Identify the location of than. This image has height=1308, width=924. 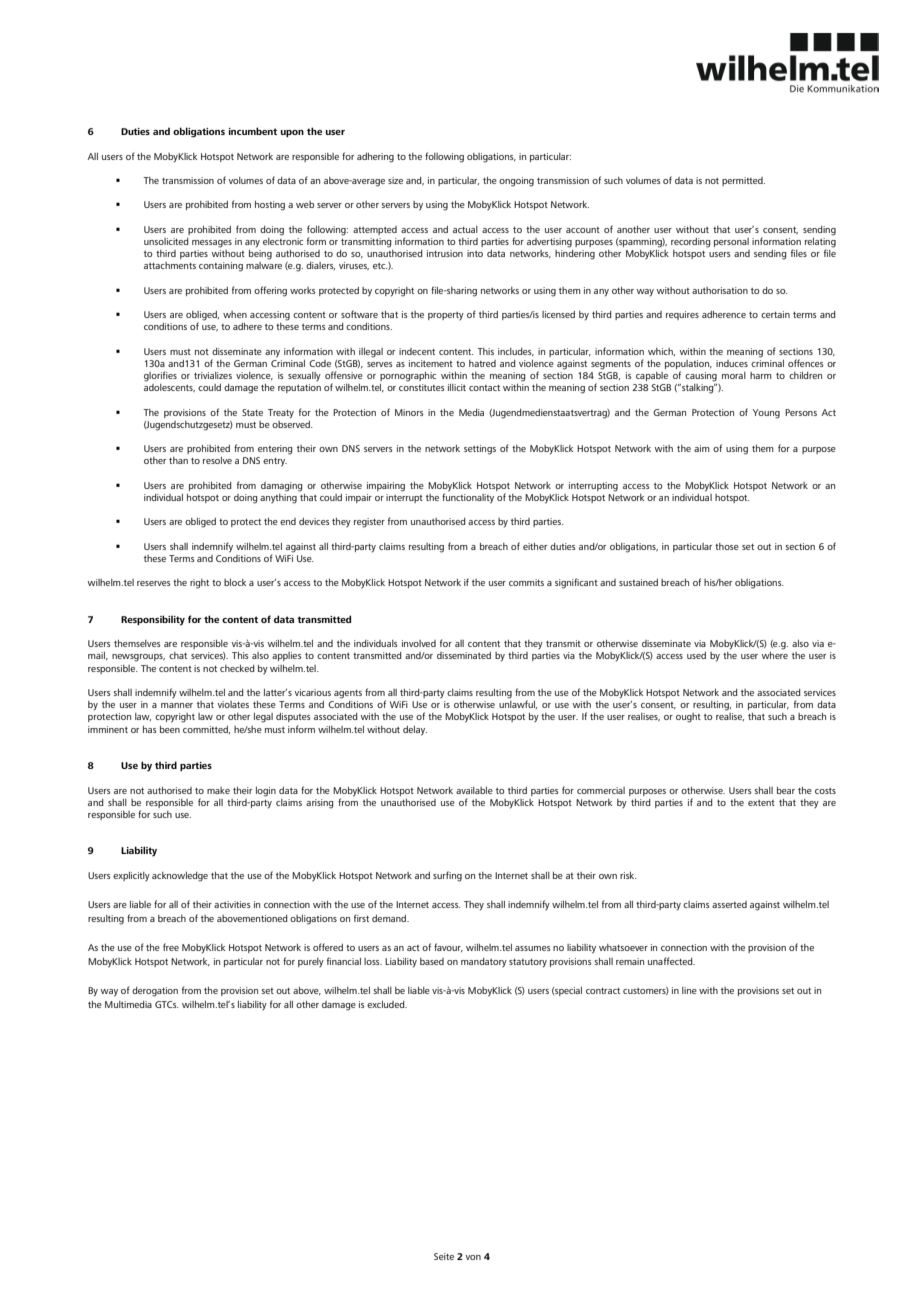
(178, 460).
